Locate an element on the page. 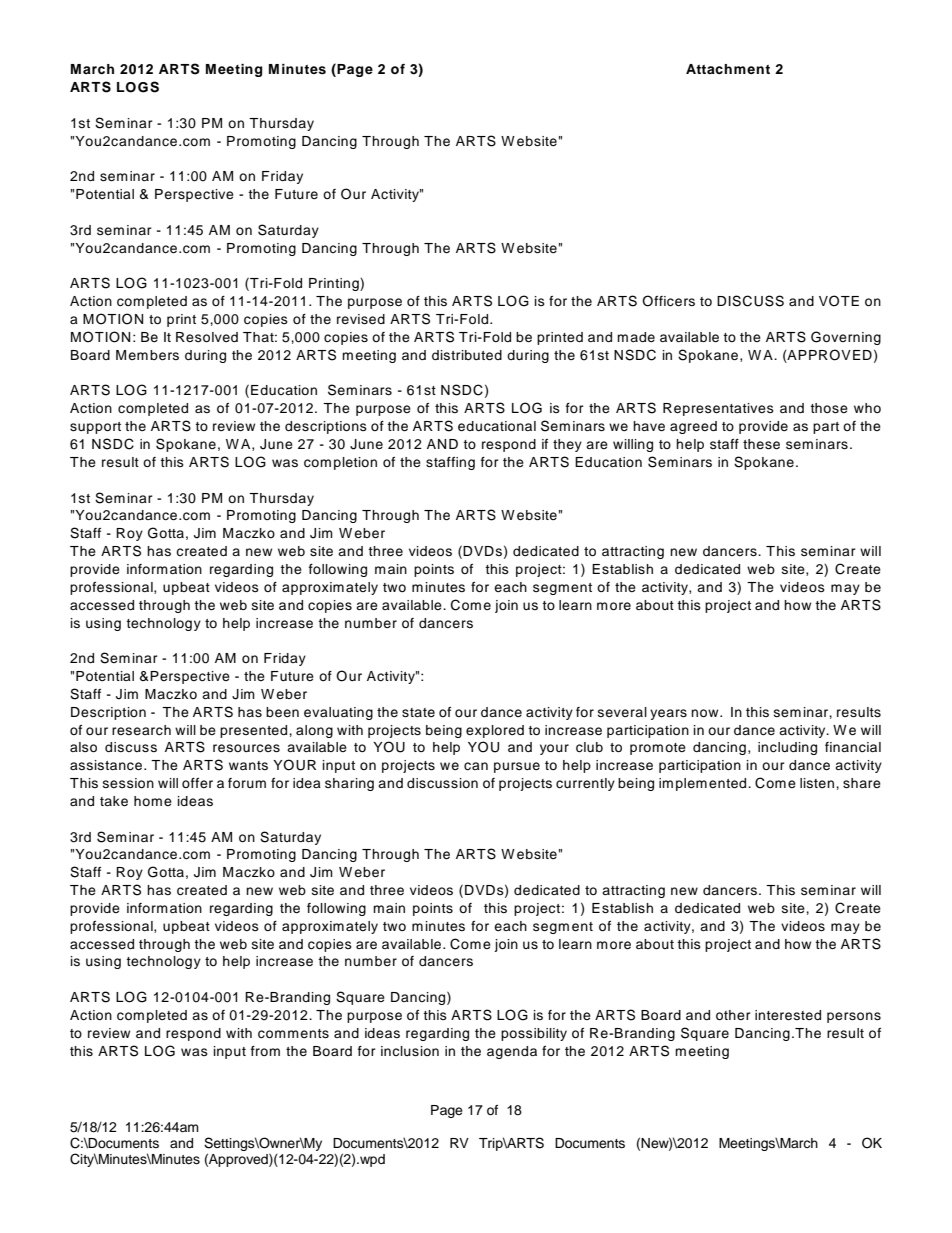  LOGS is located at coordinates (138, 87).
